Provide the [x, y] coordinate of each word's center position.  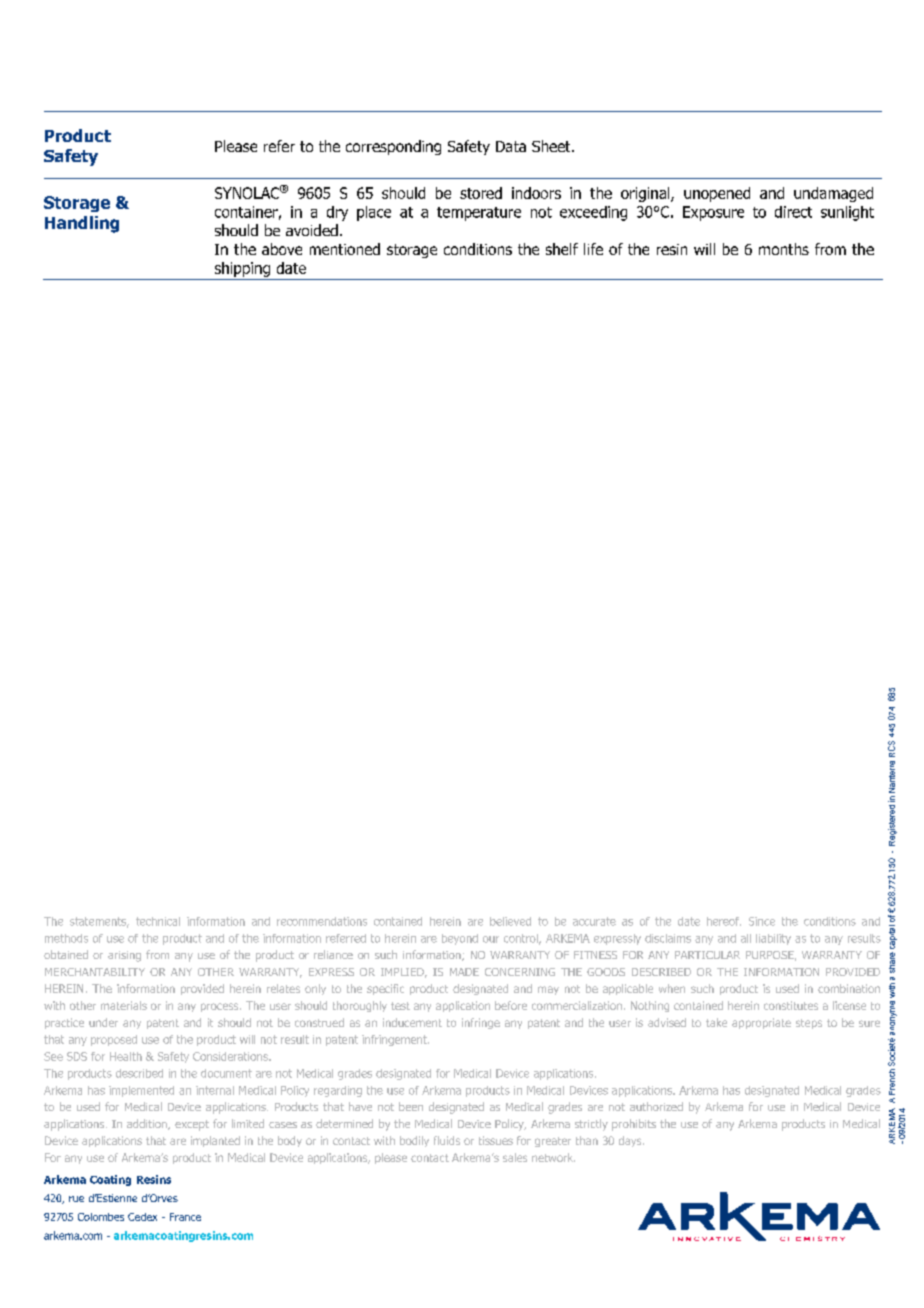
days [631, 1141]
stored [481, 193]
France [185, 1217]
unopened [717, 194]
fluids [447, 1140]
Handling [82, 224]
